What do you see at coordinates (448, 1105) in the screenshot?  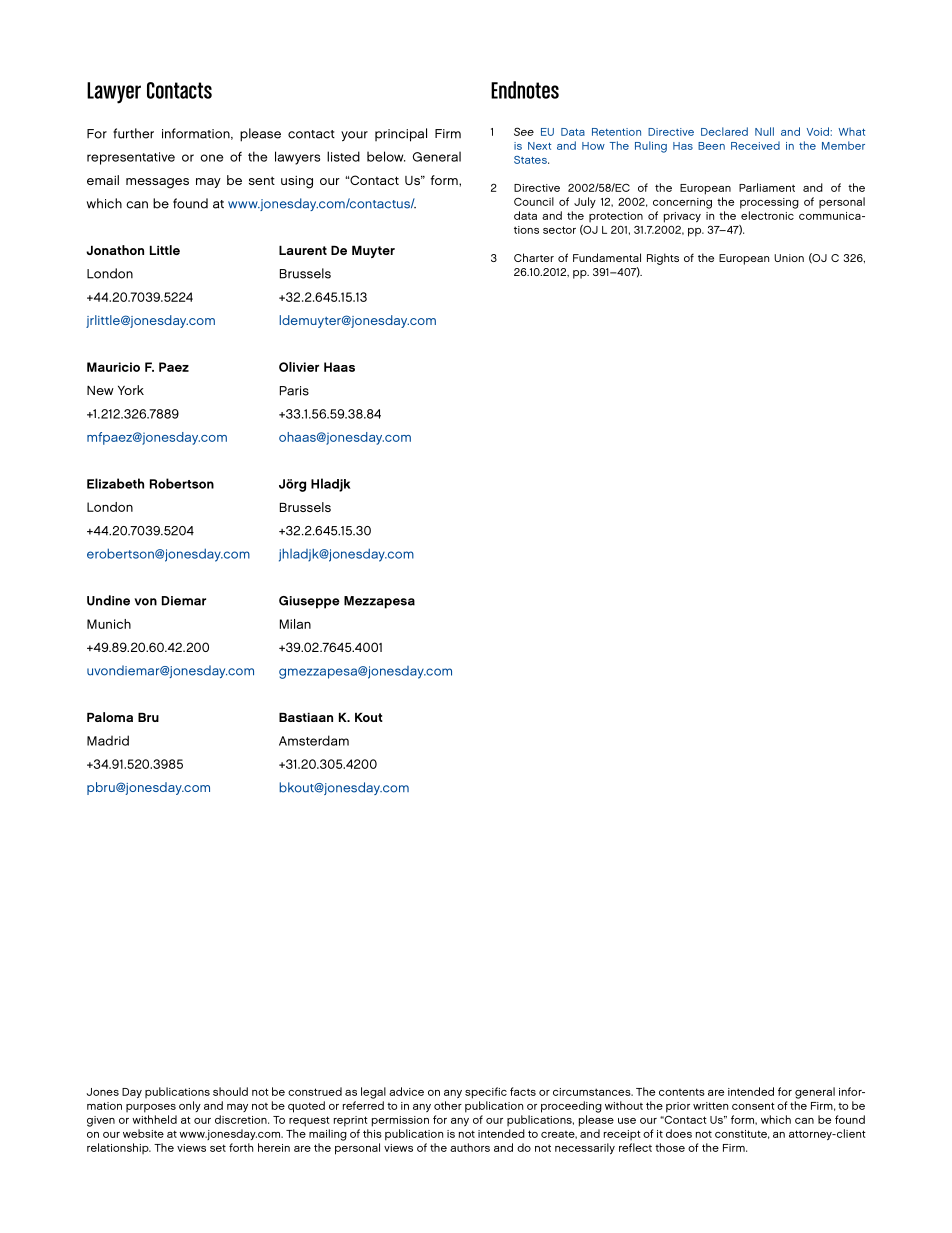 I see `other` at bounding box center [448, 1105].
